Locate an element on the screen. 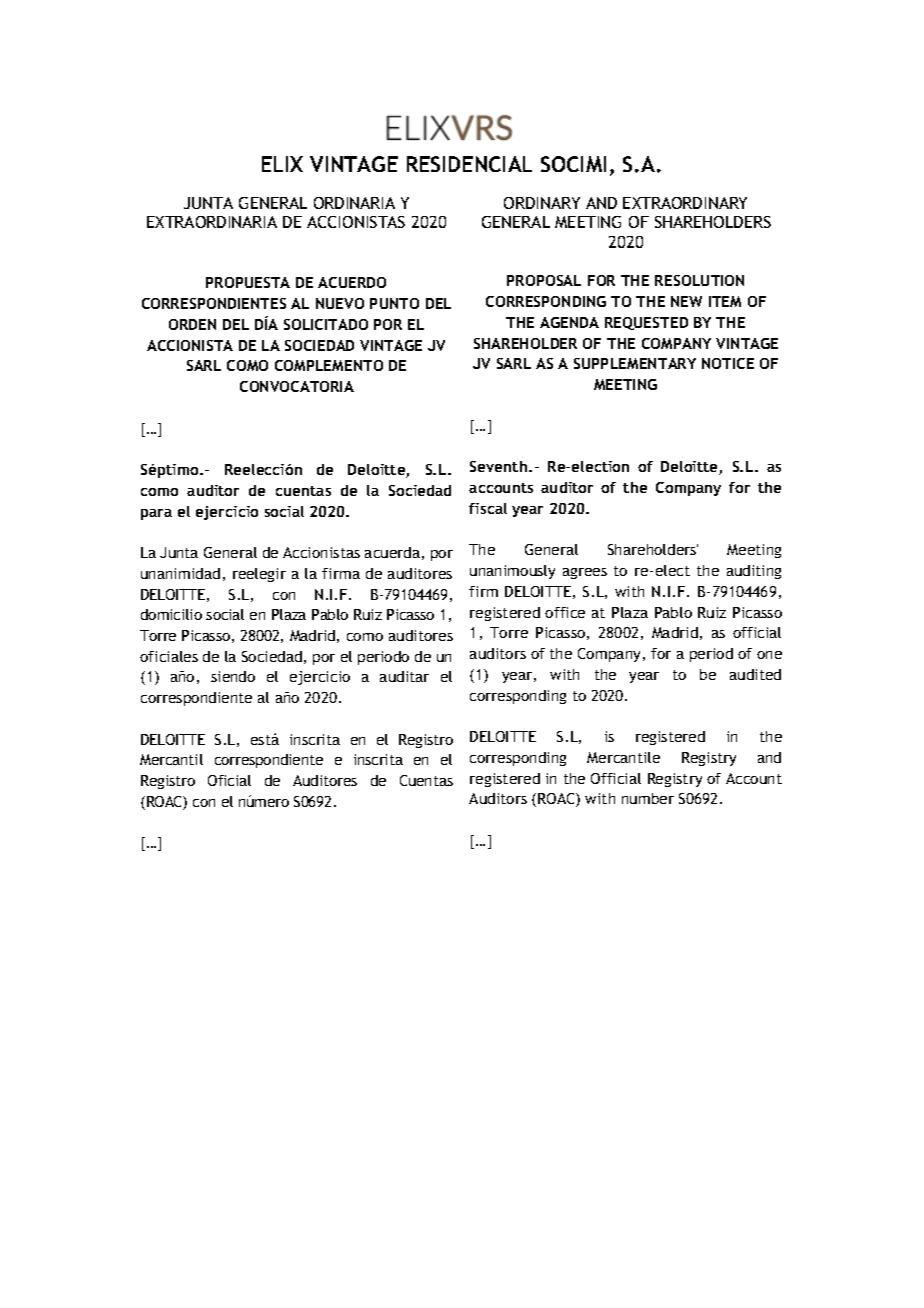 This screenshot has height=1308, width=924. AGENDA is located at coordinates (569, 322).
